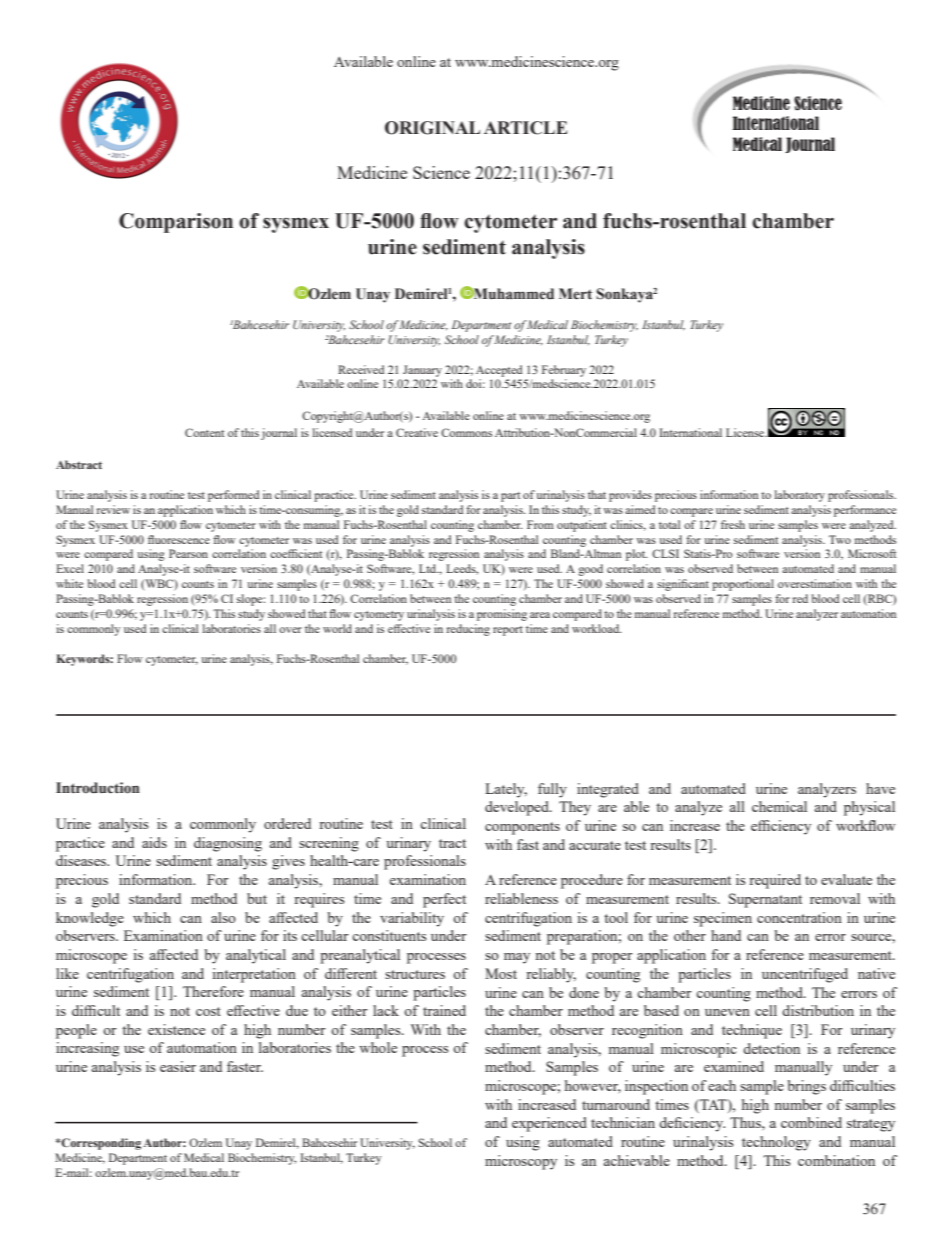 The width and height of the screenshot is (952, 1233). Describe the element at coordinates (178, 1066) in the screenshot. I see `easier` at that location.
